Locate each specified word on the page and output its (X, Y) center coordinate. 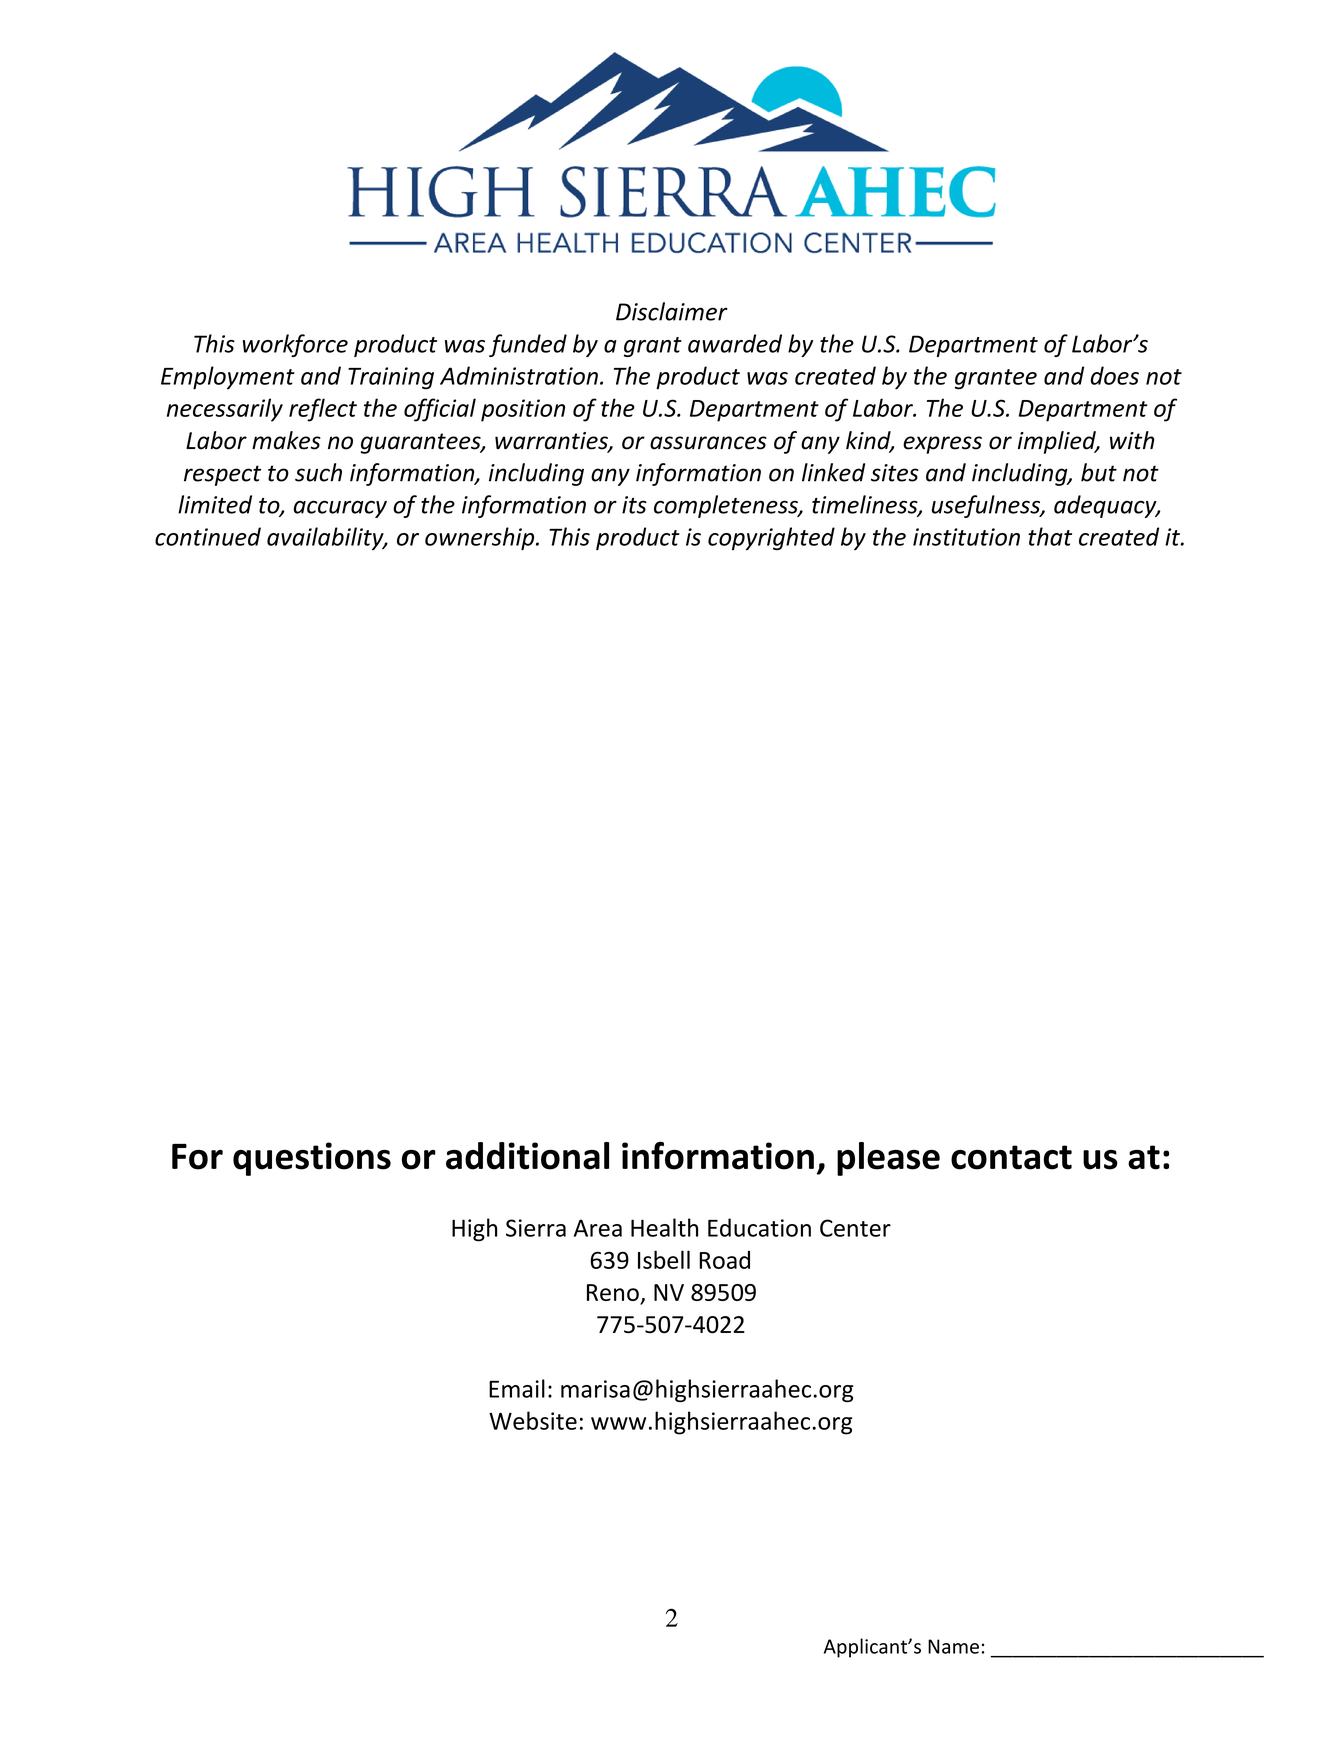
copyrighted (771, 538)
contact (1011, 1157)
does (1114, 375)
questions (312, 1159)
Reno (614, 1294)
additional (527, 1156)
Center (855, 1228)
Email (517, 1388)
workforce (295, 345)
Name (953, 1646)
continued (208, 536)
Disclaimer (672, 311)
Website (533, 1420)
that (1050, 536)
